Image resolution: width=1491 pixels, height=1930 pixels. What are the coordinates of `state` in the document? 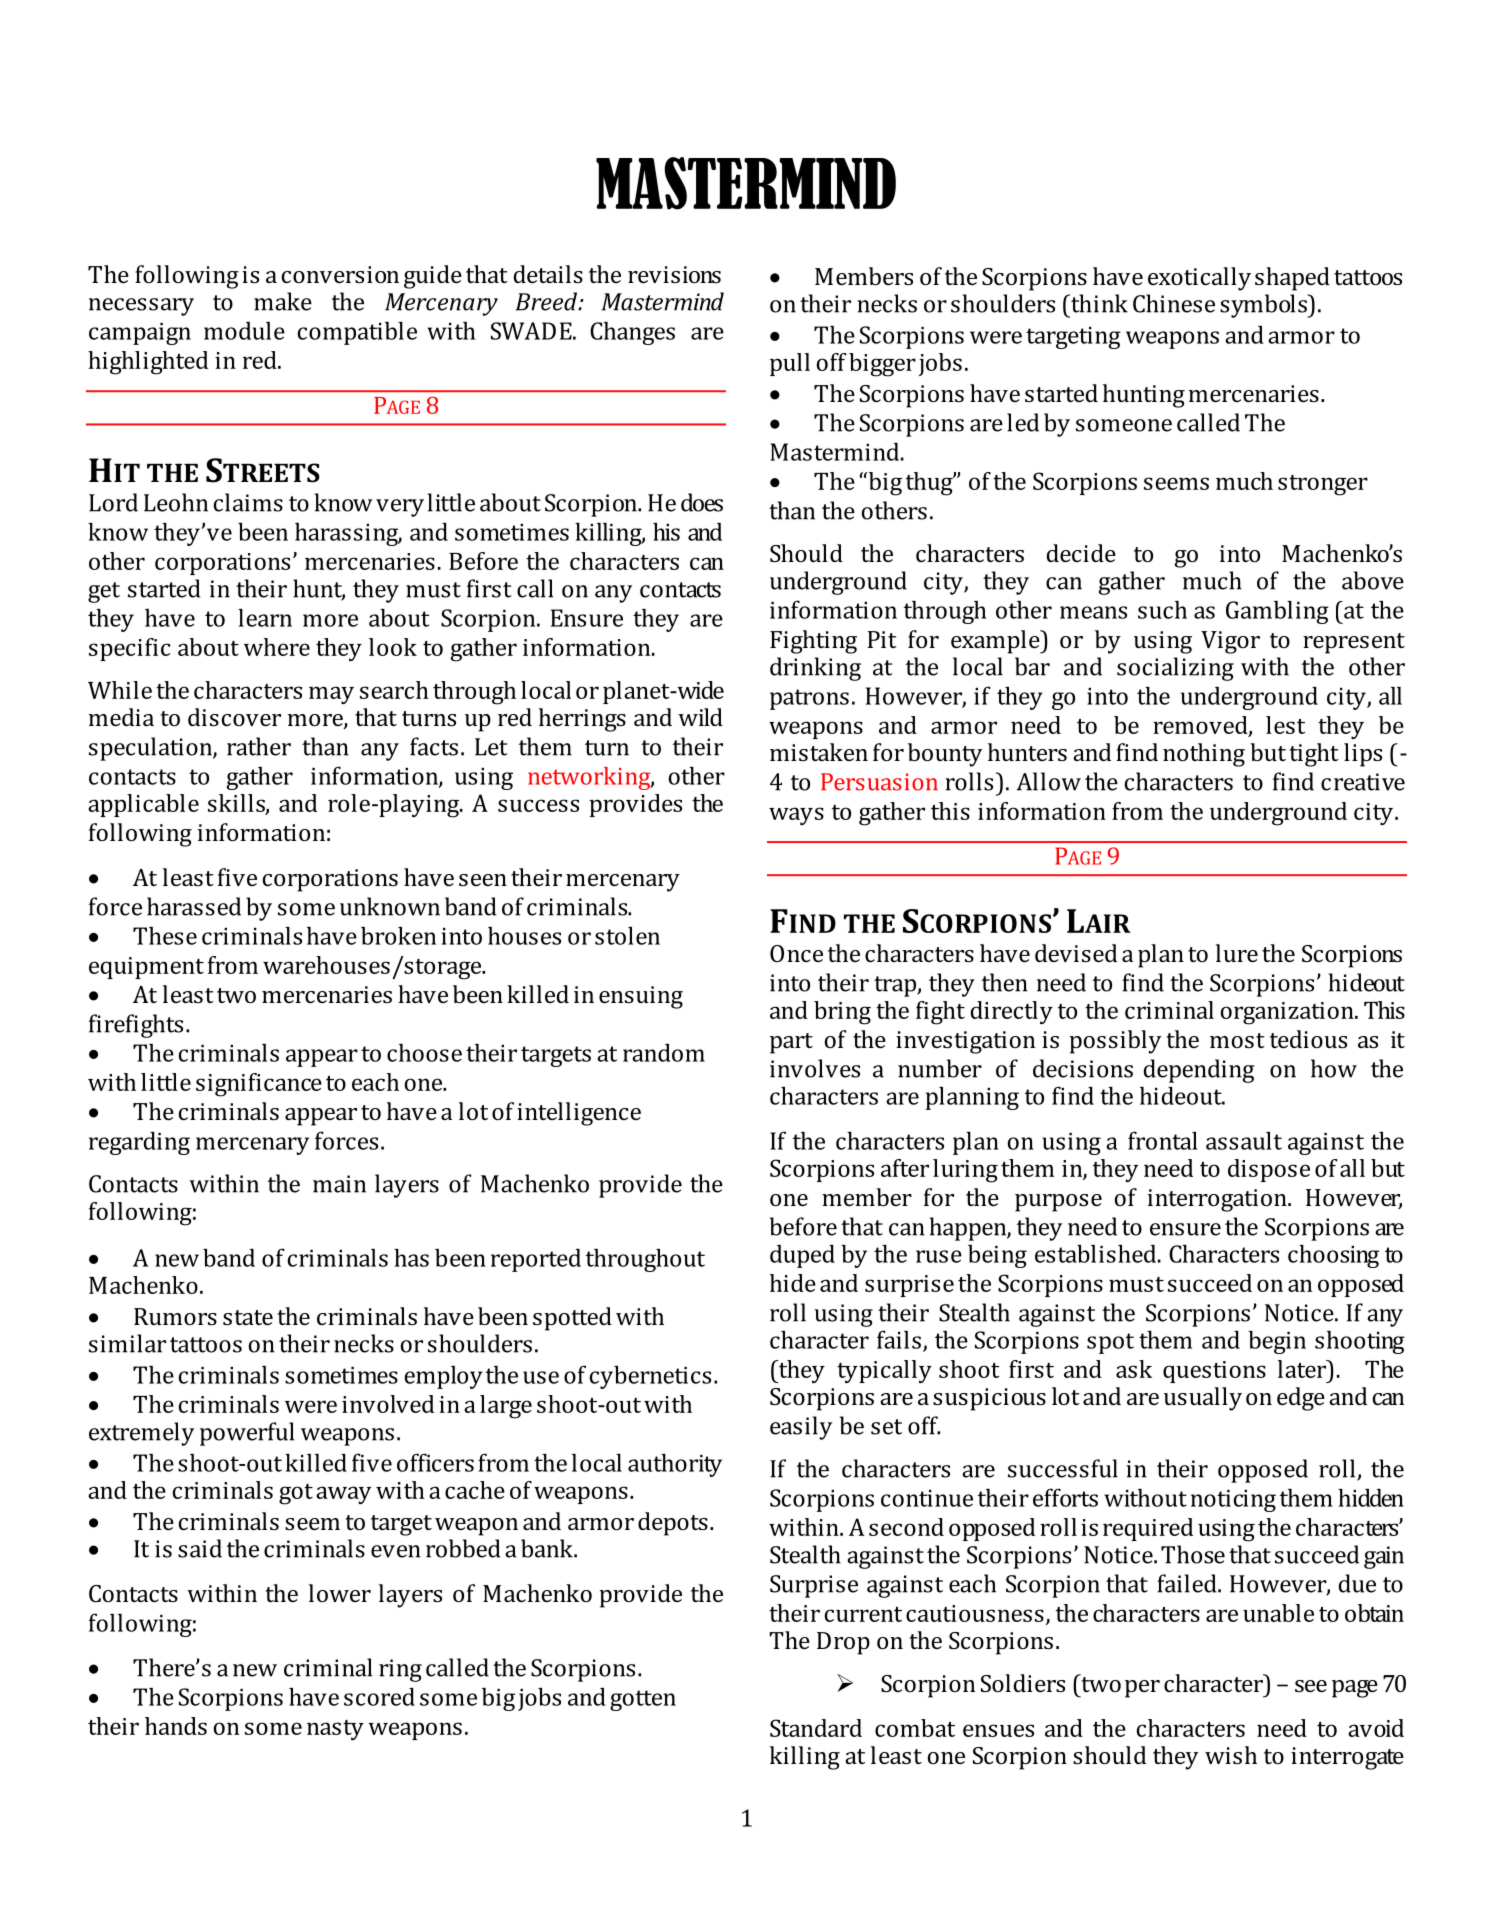 It's located at (248, 1317).
